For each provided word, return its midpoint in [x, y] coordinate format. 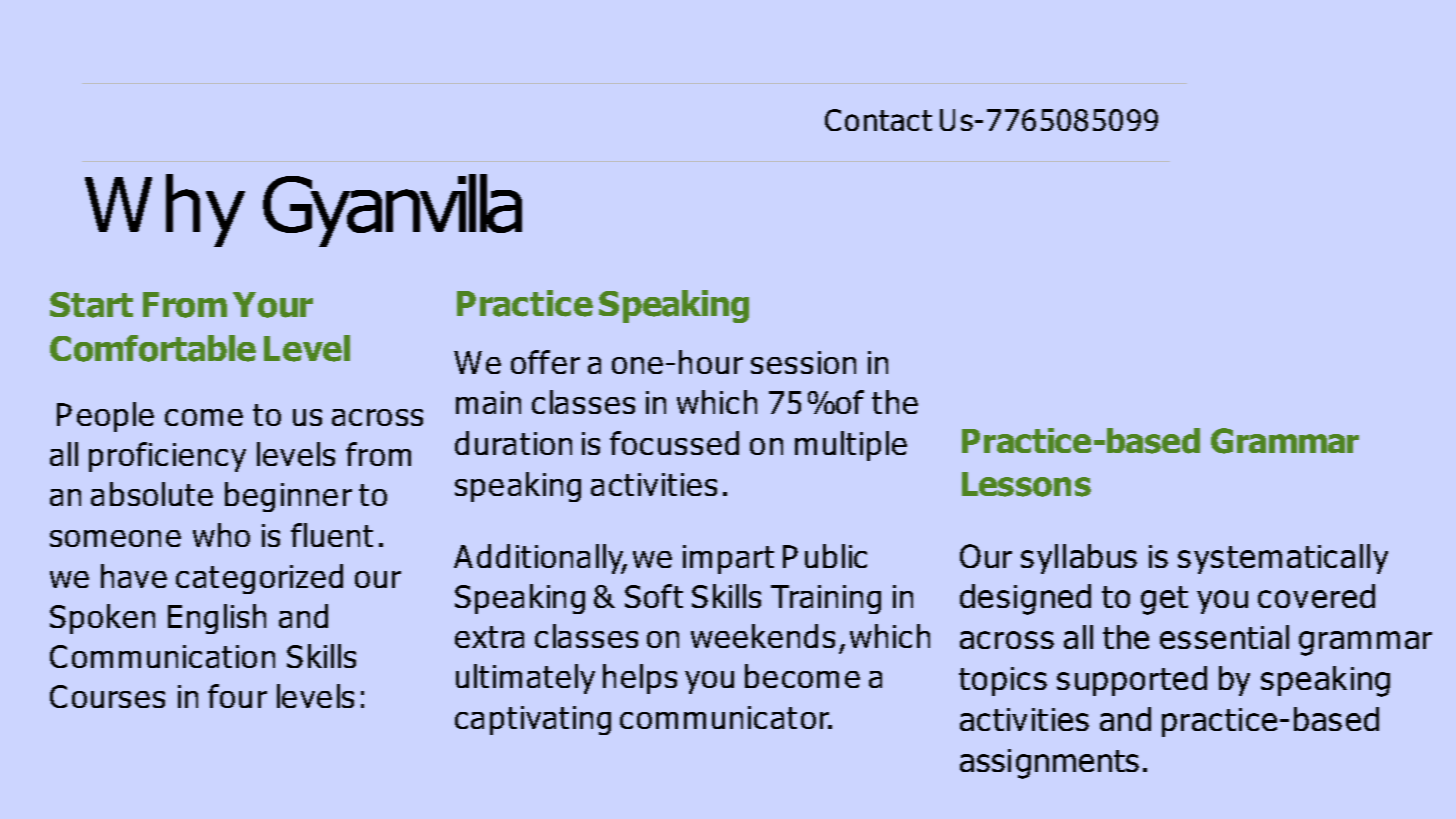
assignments [1049, 764]
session [803, 362]
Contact [878, 120]
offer [545, 362]
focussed [674, 443]
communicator [726, 717]
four [237, 696]
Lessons [1026, 484]
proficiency [167, 457]
